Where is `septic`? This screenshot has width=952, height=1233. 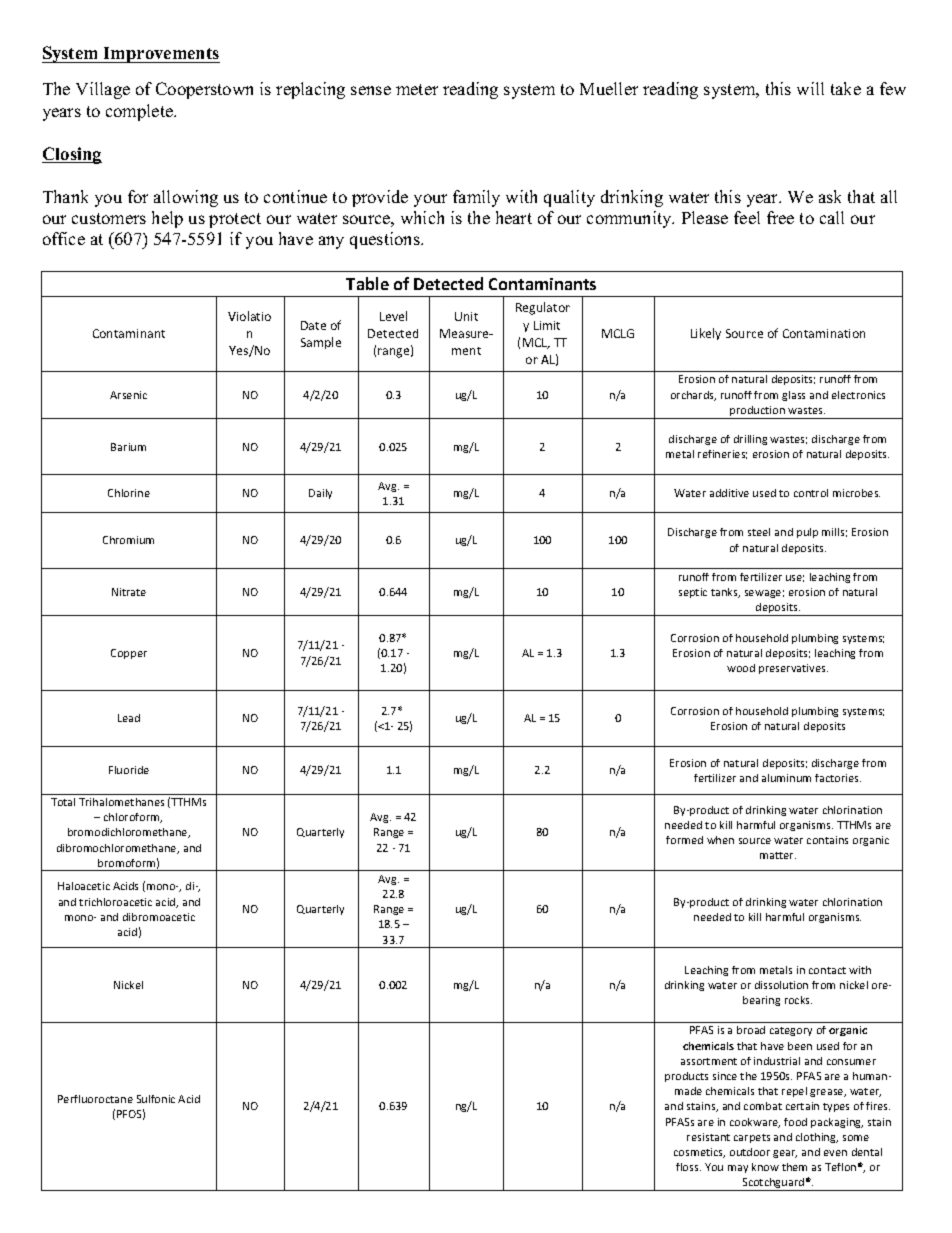
septic is located at coordinates (693, 593).
